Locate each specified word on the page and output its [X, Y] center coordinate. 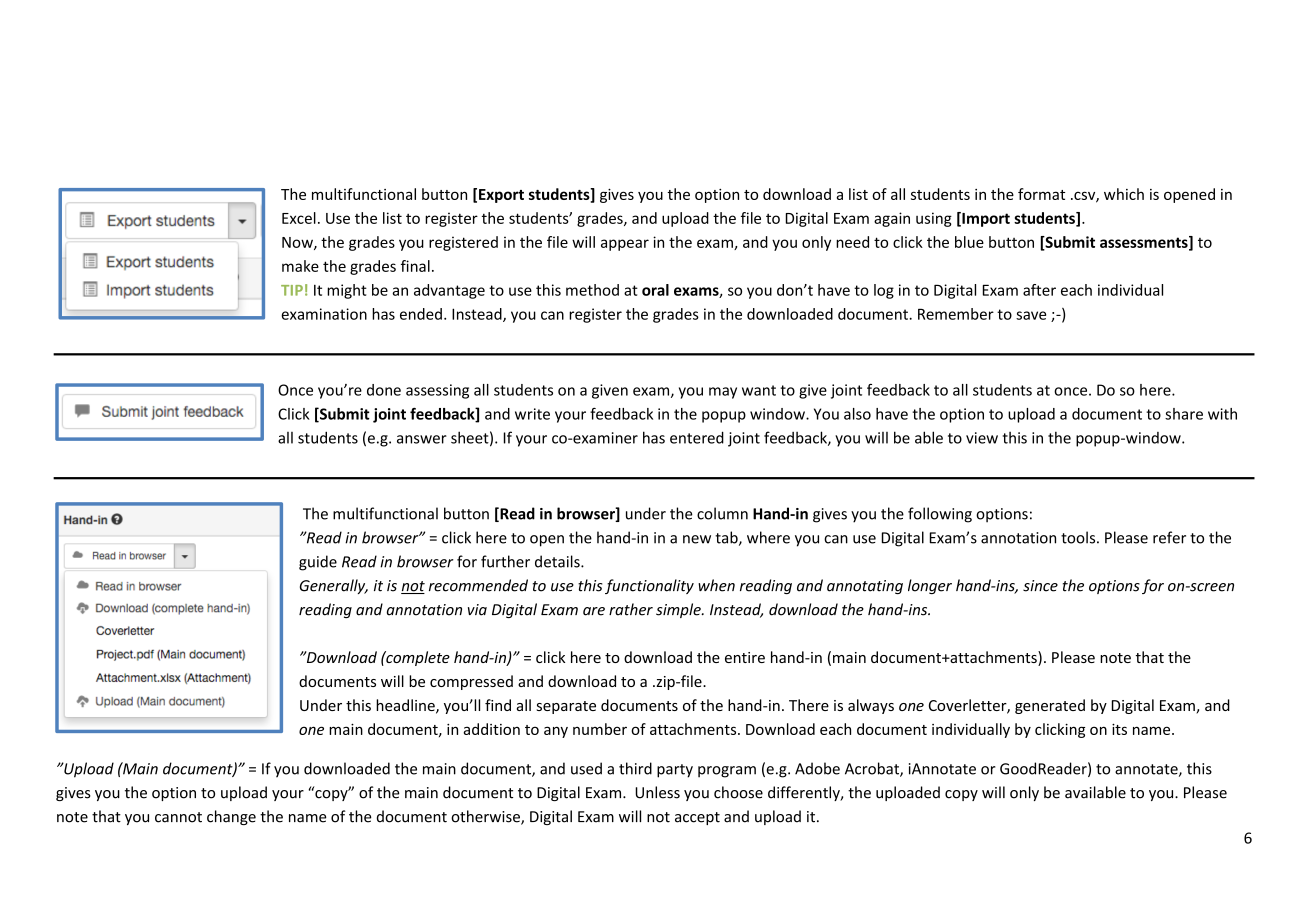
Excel [299, 218]
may [723, 393]
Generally [334, 586]
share [1184, 414]
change [231, 817]
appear [625, 245]
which [1124, 194]
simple [679, 610]
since [1040, 586]
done [384, 390]
